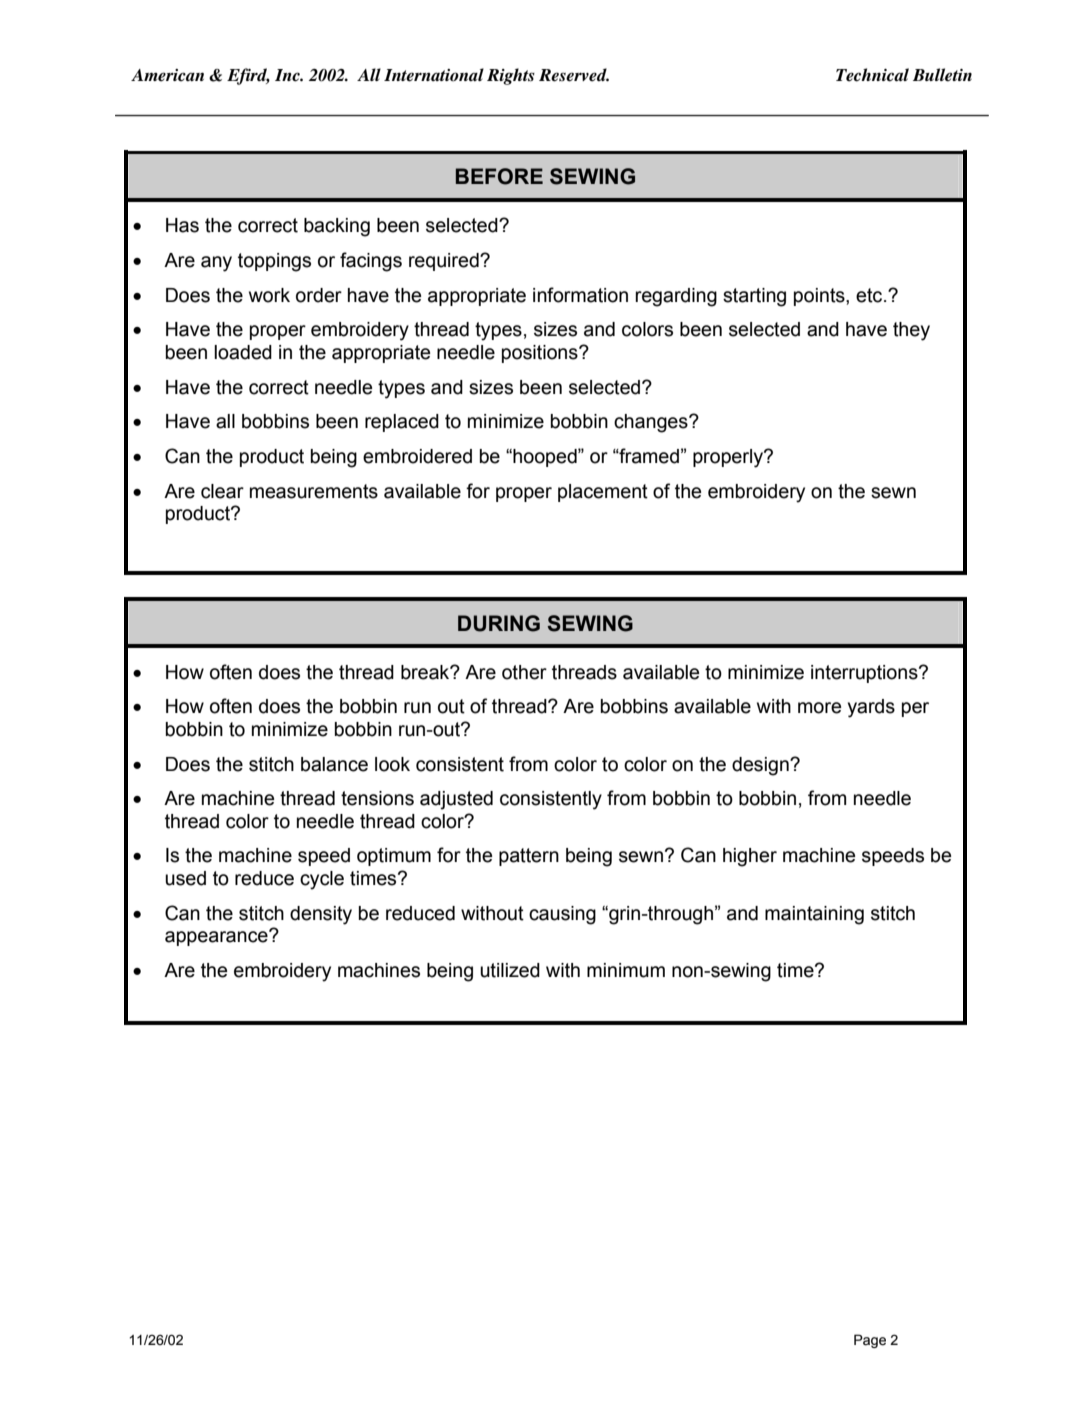 The height and width of the document is (1412, 1091). What do you see at coordinates (814, 915) in the document?
I see `maintaining` at bounding box center [814, 915].
